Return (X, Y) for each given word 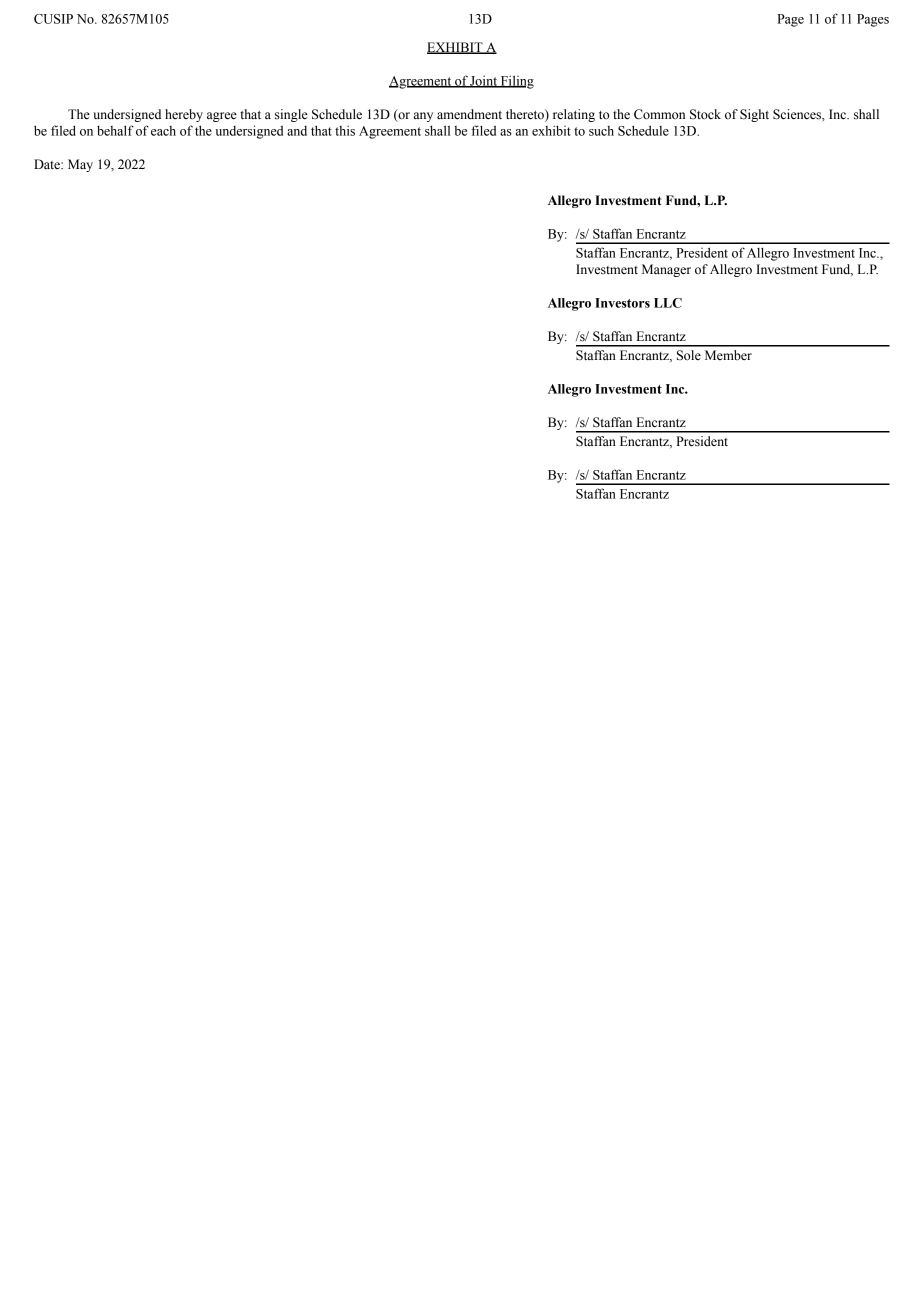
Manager (666, 270)
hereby (184, 115)
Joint (484, 81)
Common (659, 114)
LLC (668, 303)
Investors (622, 303)
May (80, 165)
